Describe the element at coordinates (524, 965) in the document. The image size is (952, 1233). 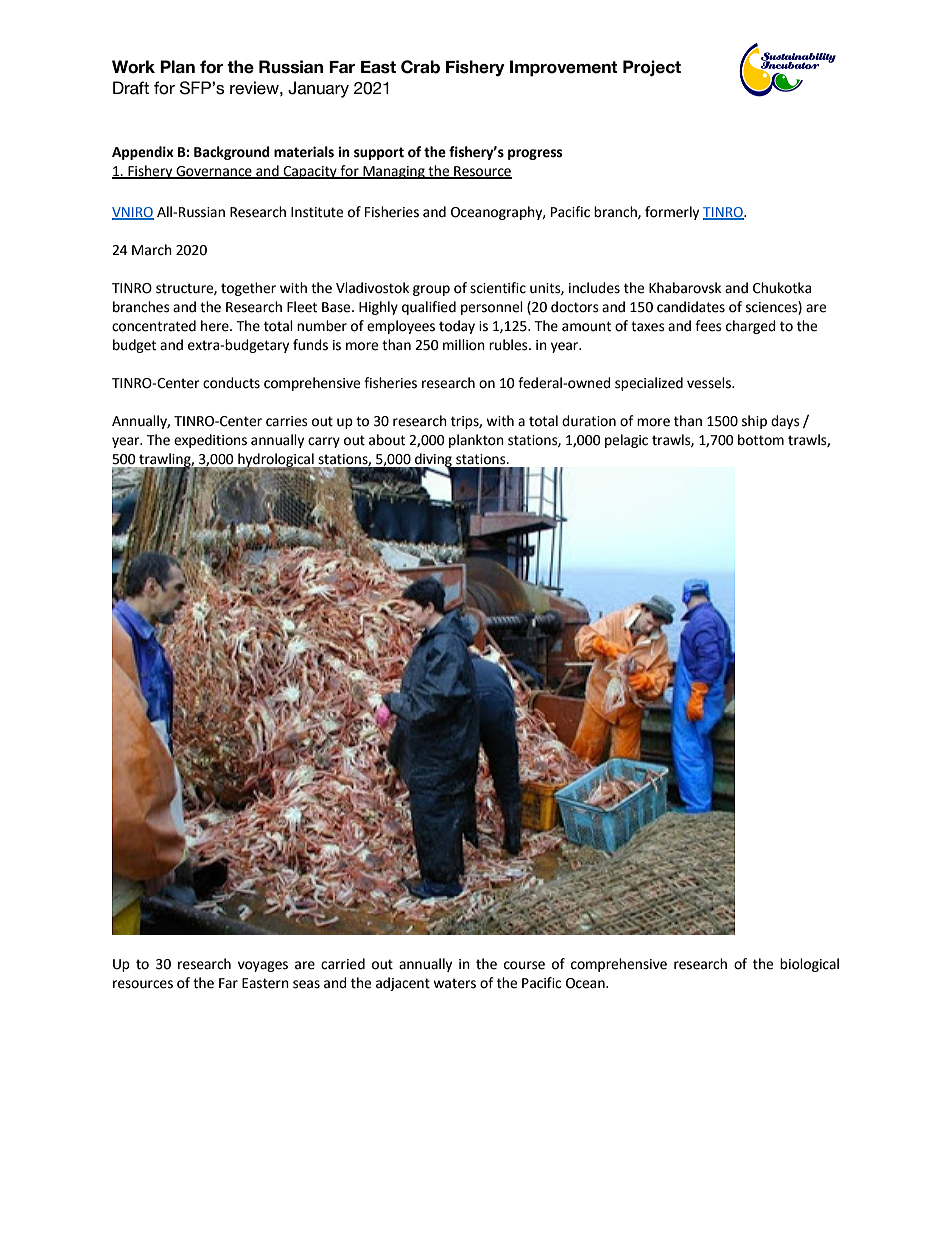
I see `course` at that location.
